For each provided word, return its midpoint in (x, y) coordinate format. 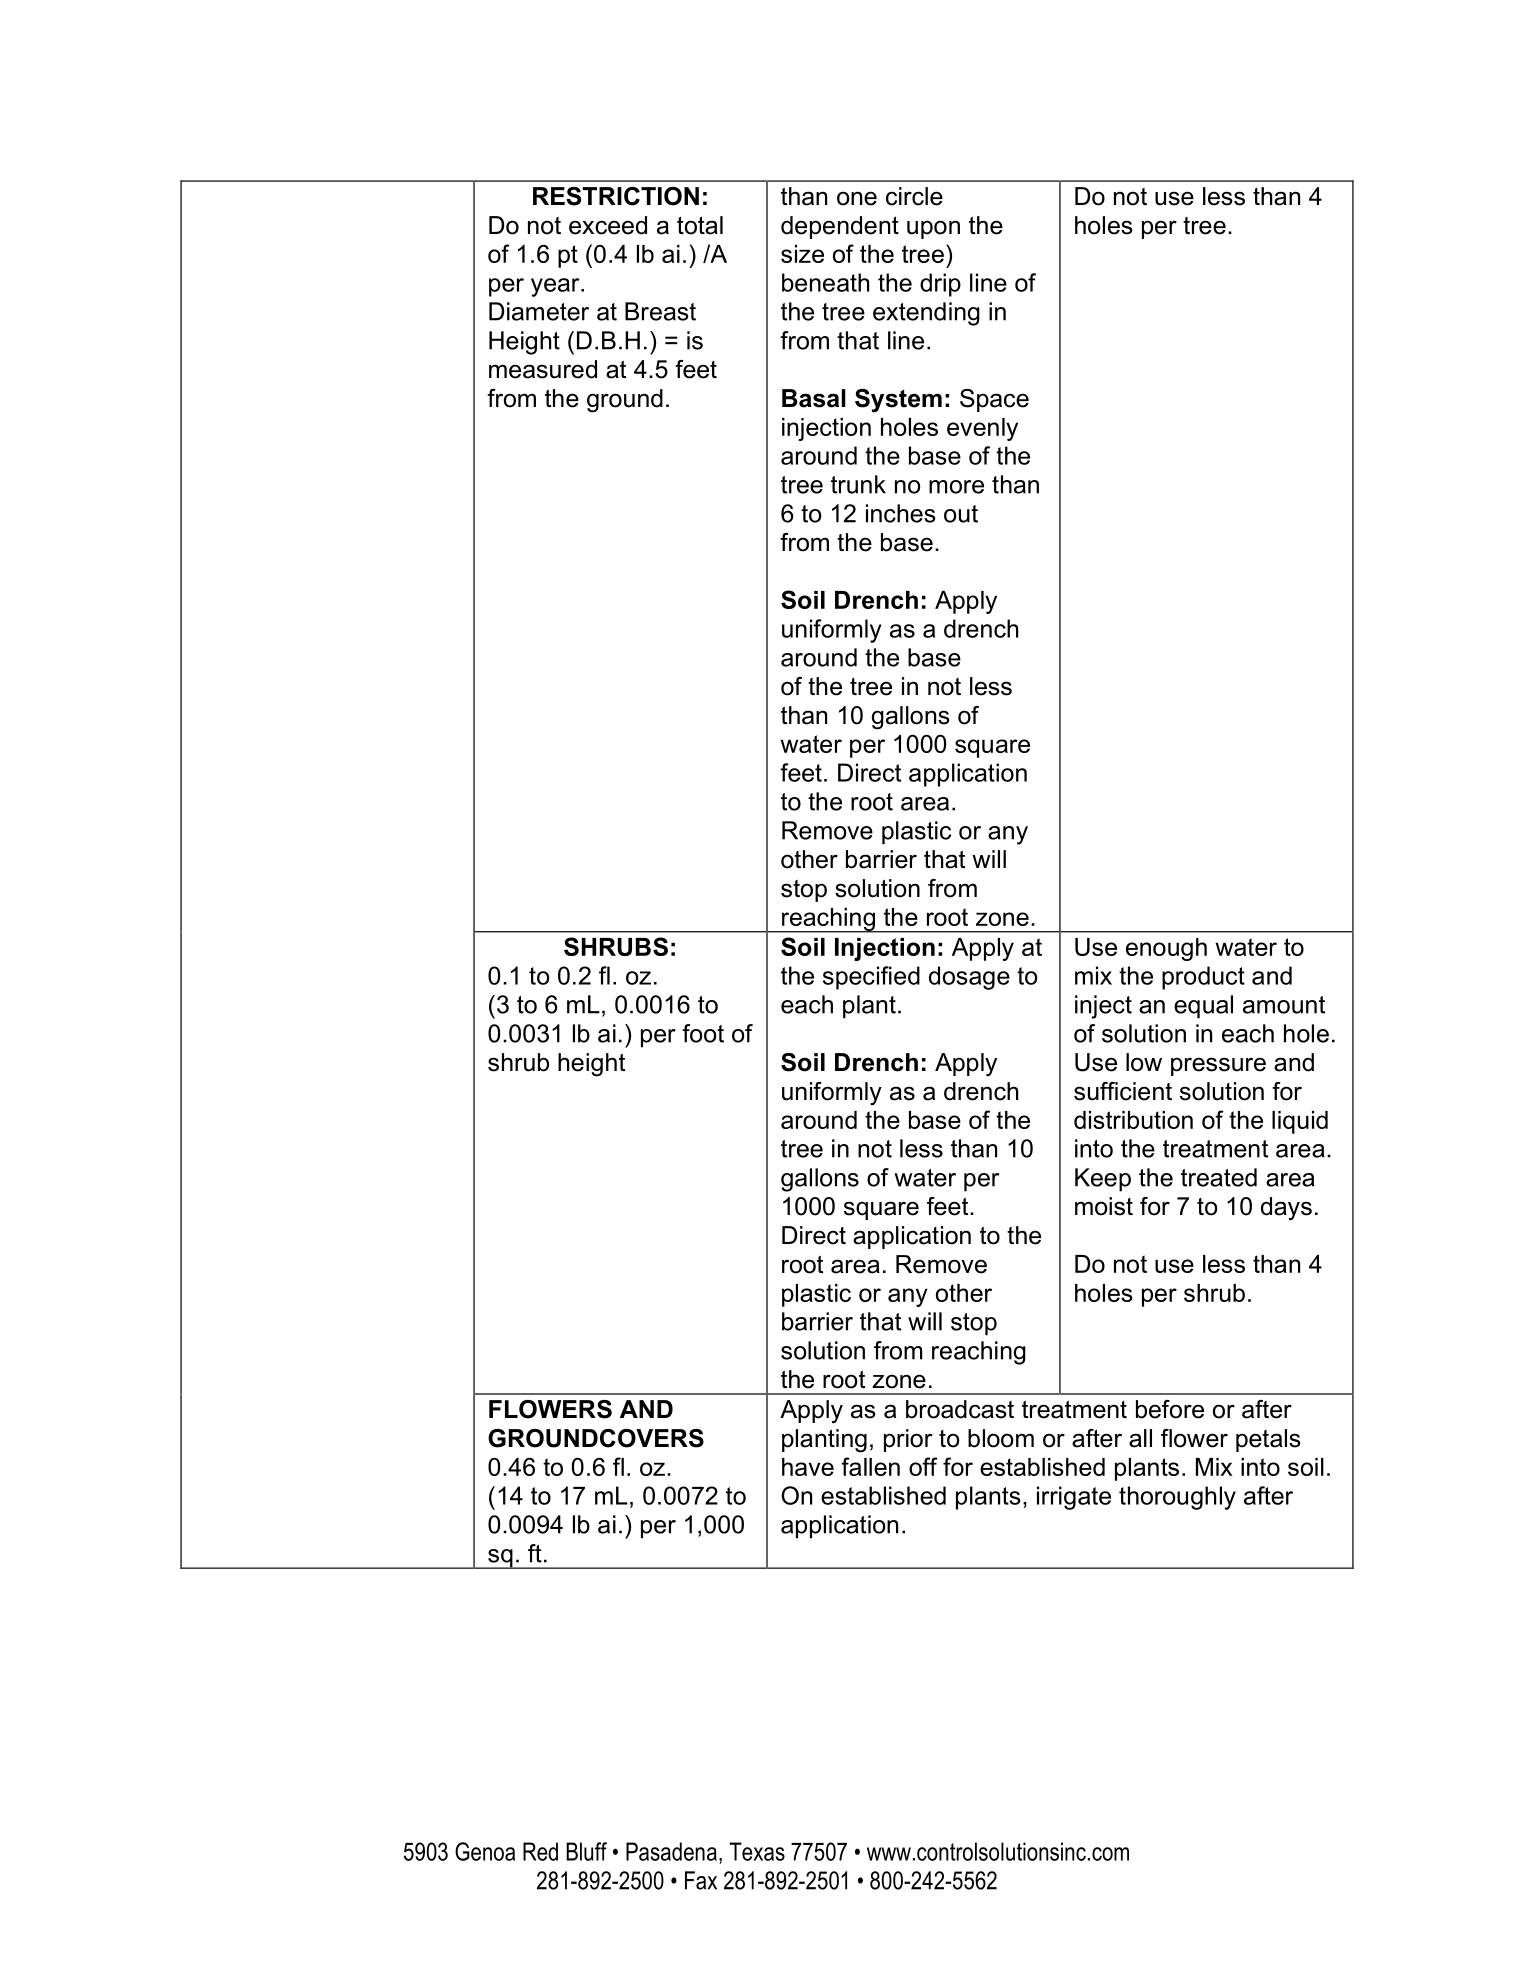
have (808, 1467)
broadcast (960, 1409)
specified (871, 978)
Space (994, 400)
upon (933, 229)
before (1170, 1409)
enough (1166, 949)
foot (703, 1033)
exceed (608, 225)
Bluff (586, 1851)
